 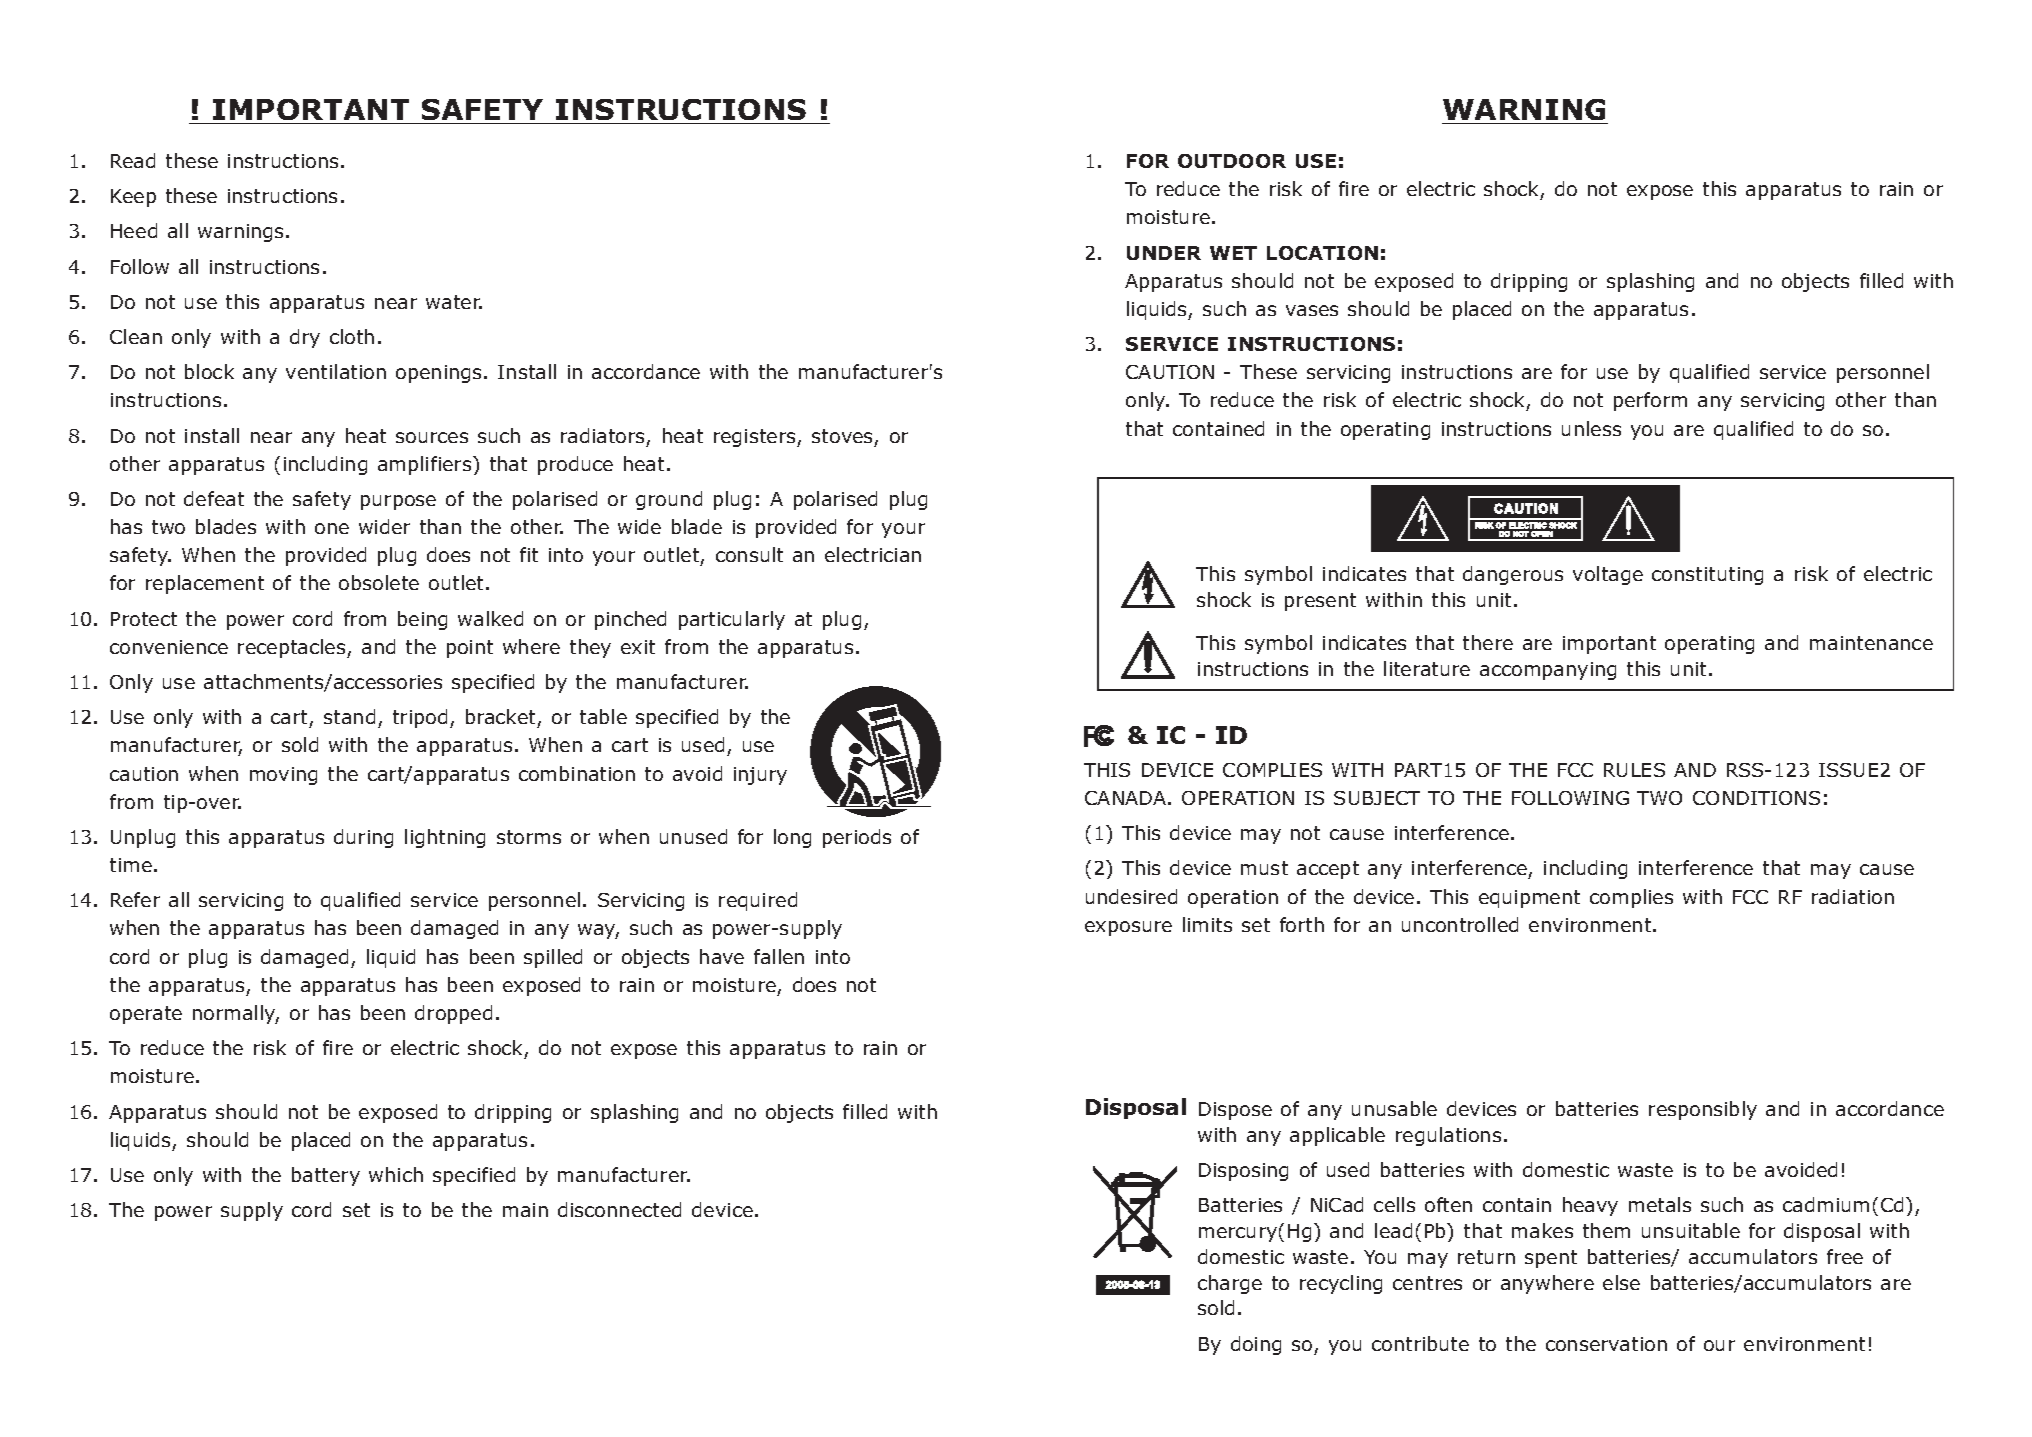 What do you see at coordinates (326, 1176) in the screenshot?
I see `battery` at bounding box center [326, 1176].
